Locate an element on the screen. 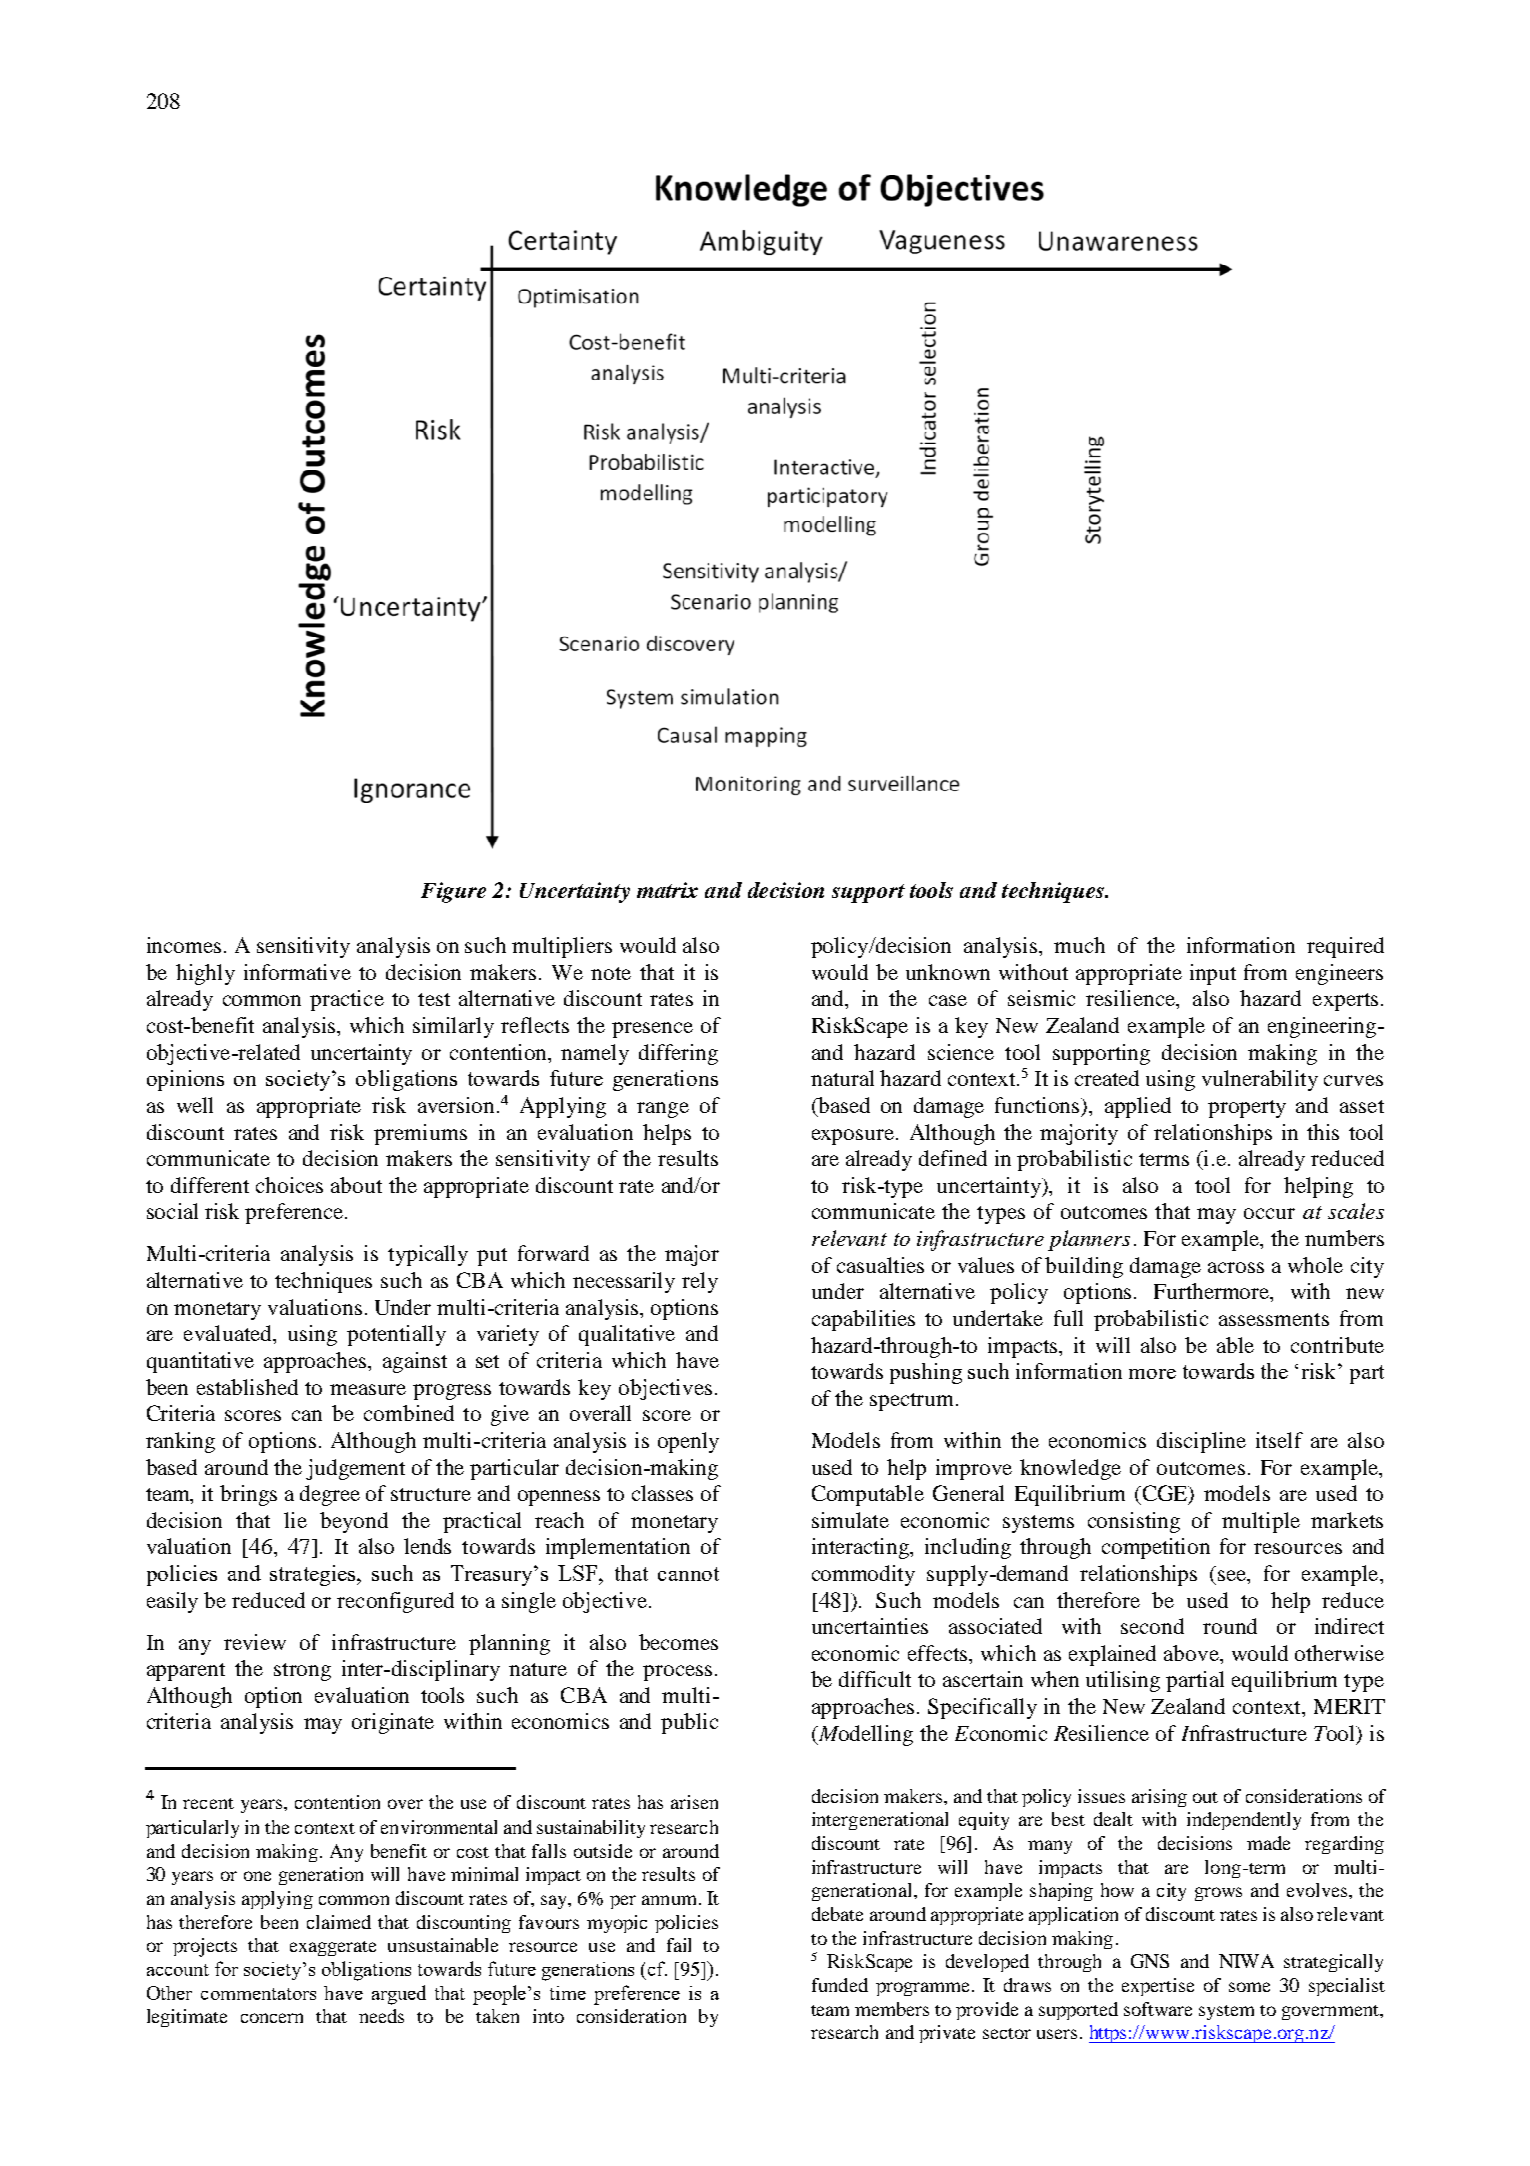 Image resolution: width=1530 pixels, height=2166 pixels. judgement is located at coordinates (355, 1469).
